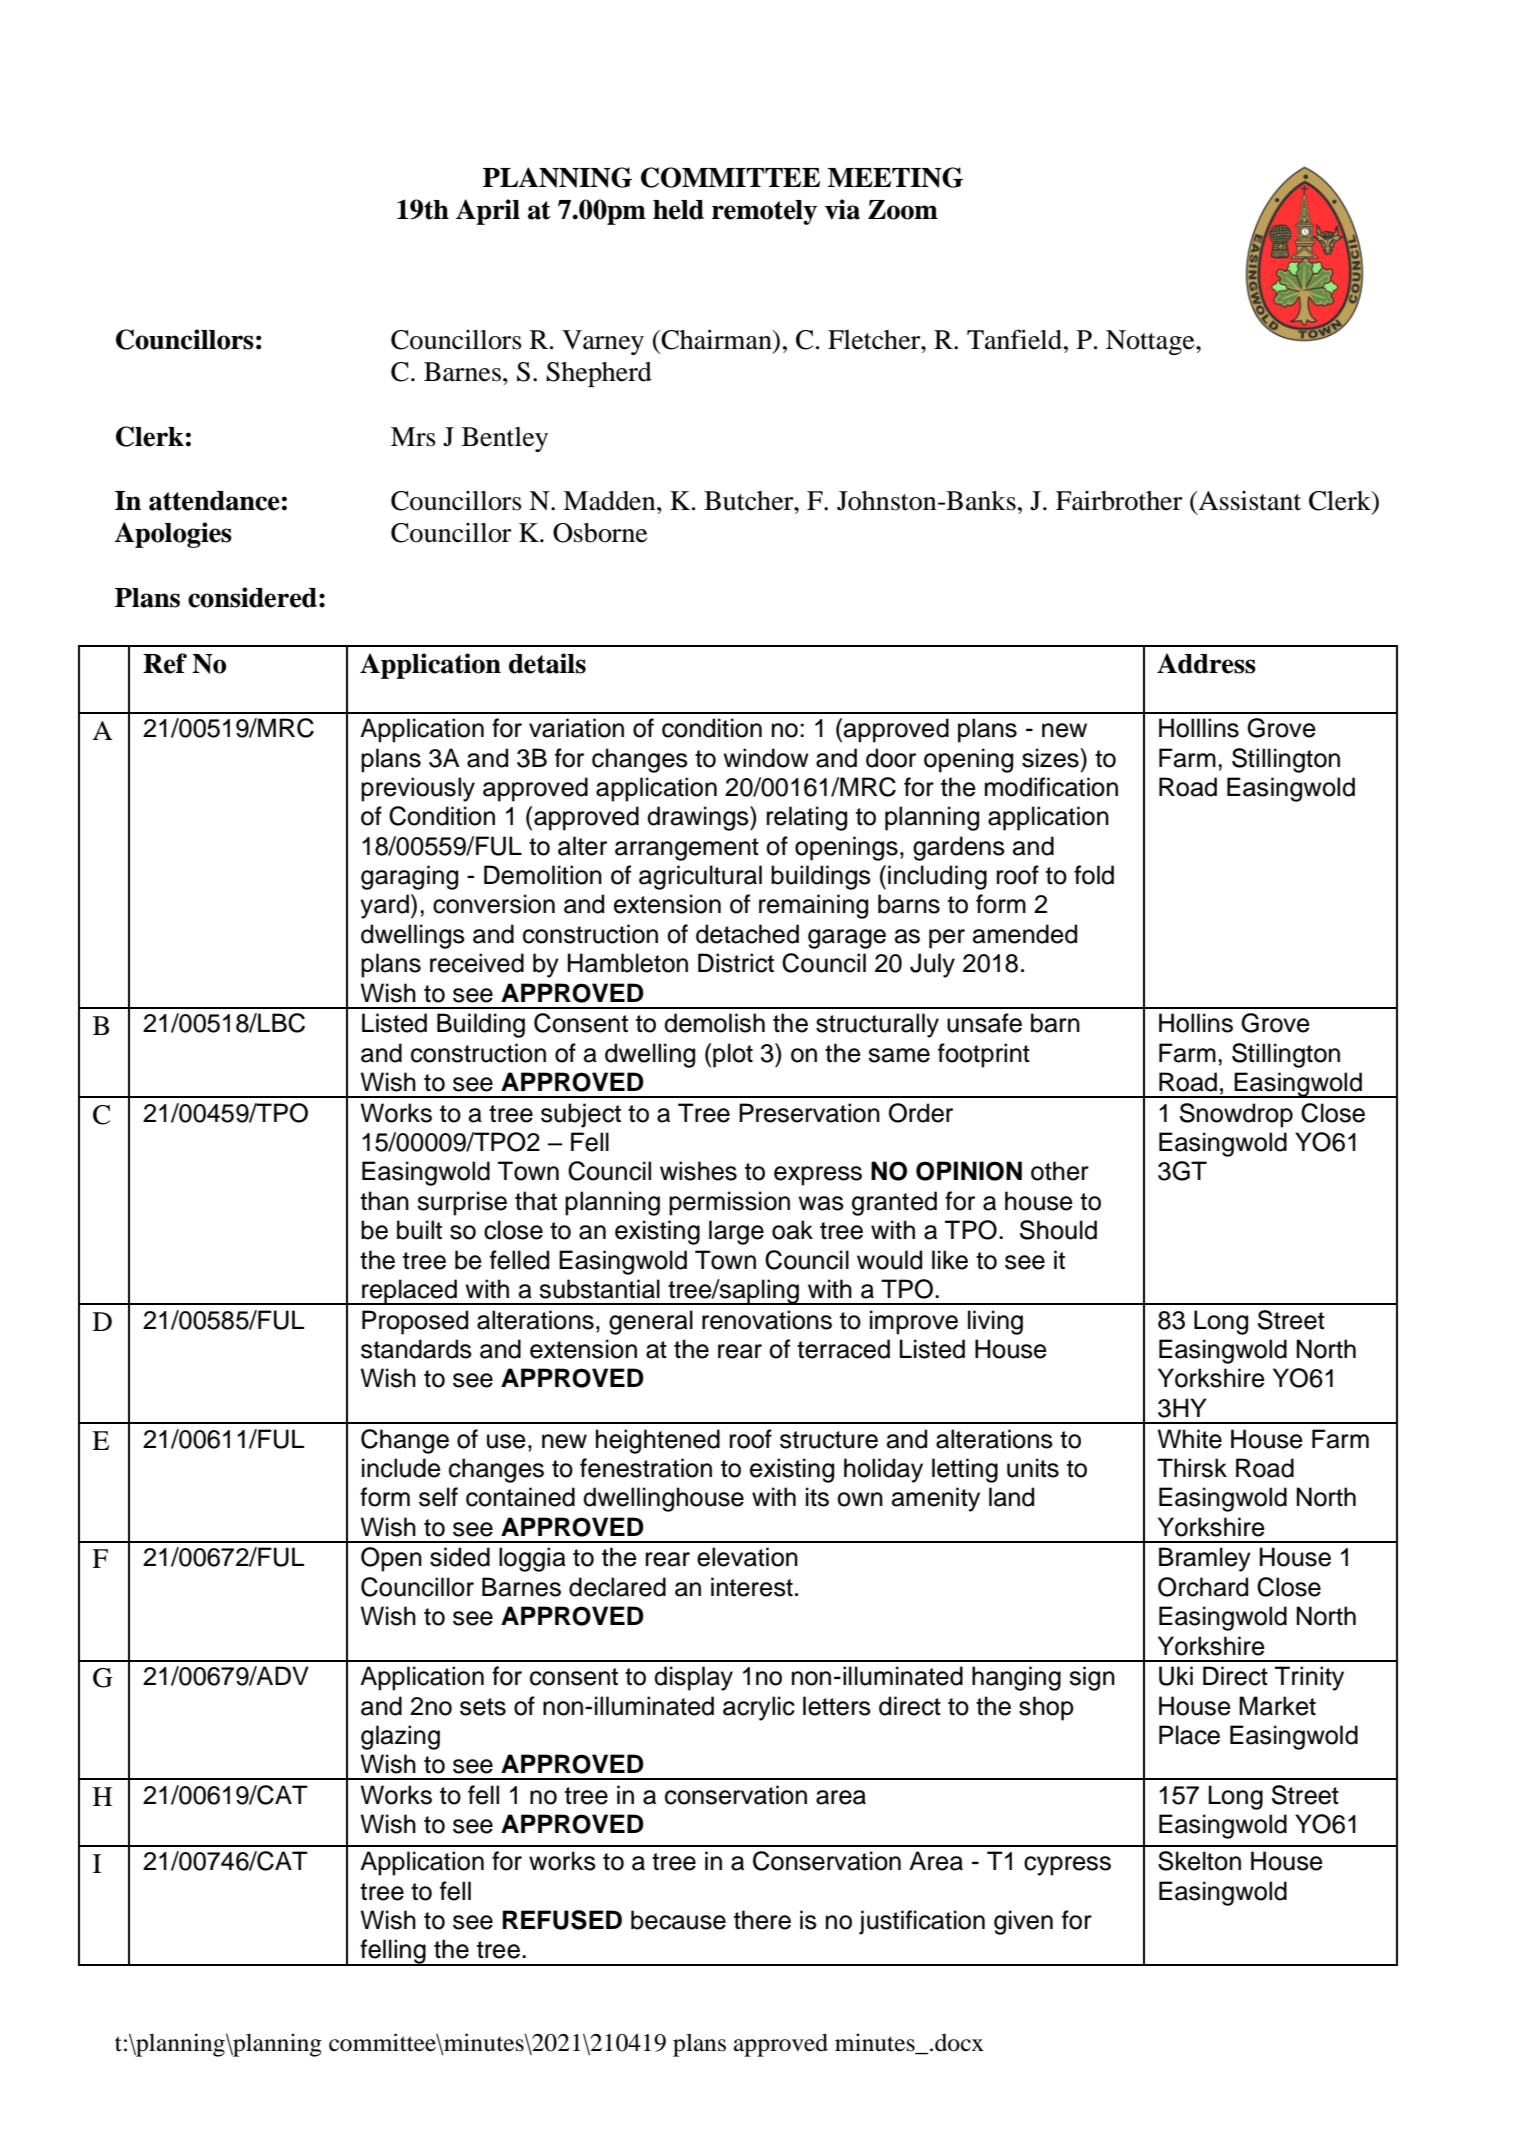  I want to click on permission, so click(729, 1203).
